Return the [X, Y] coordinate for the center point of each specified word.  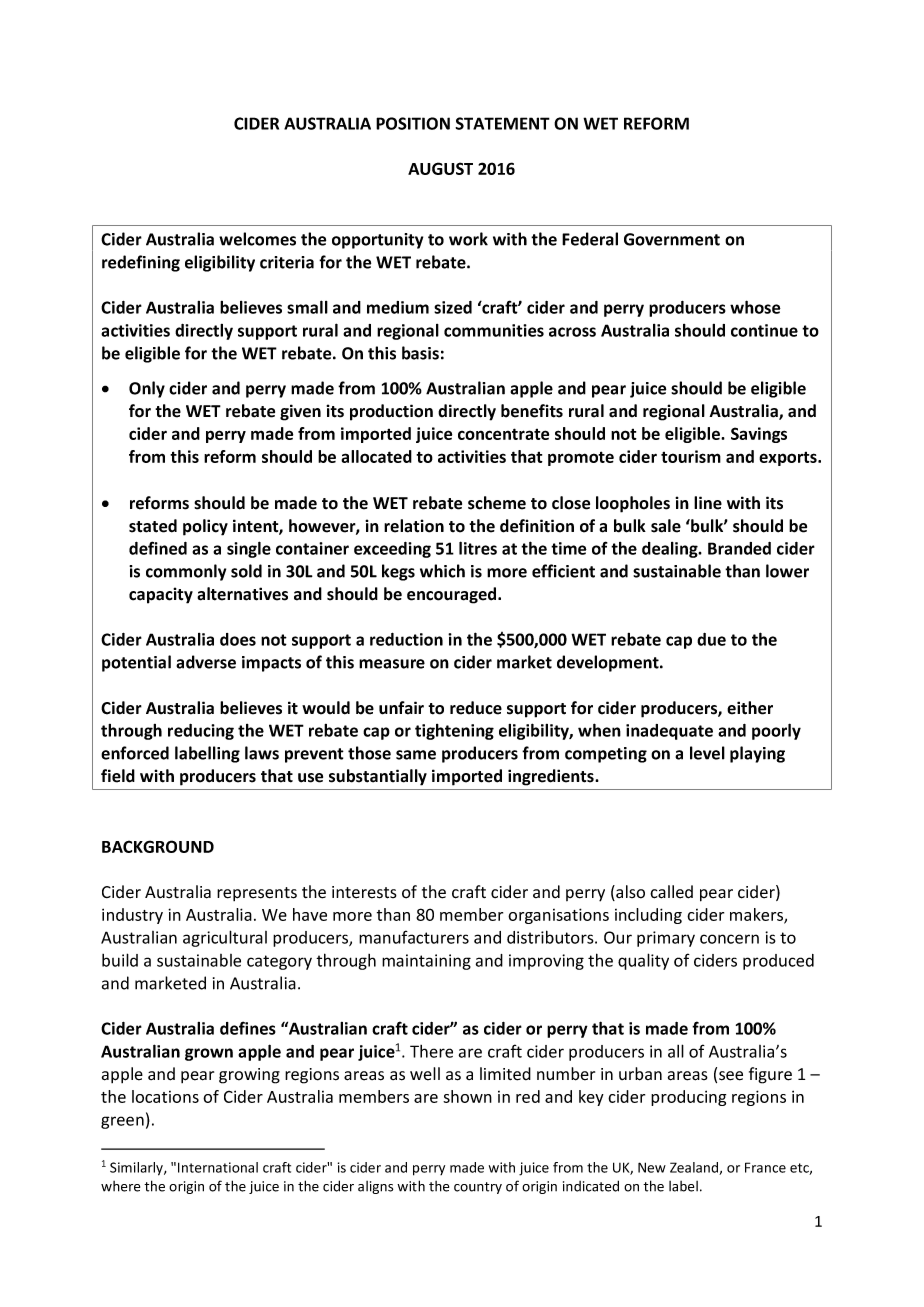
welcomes [257, 239]
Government [672, 239]
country [478, 1188]
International [218, 1167]
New [652, 1167]
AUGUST [440, 168]
